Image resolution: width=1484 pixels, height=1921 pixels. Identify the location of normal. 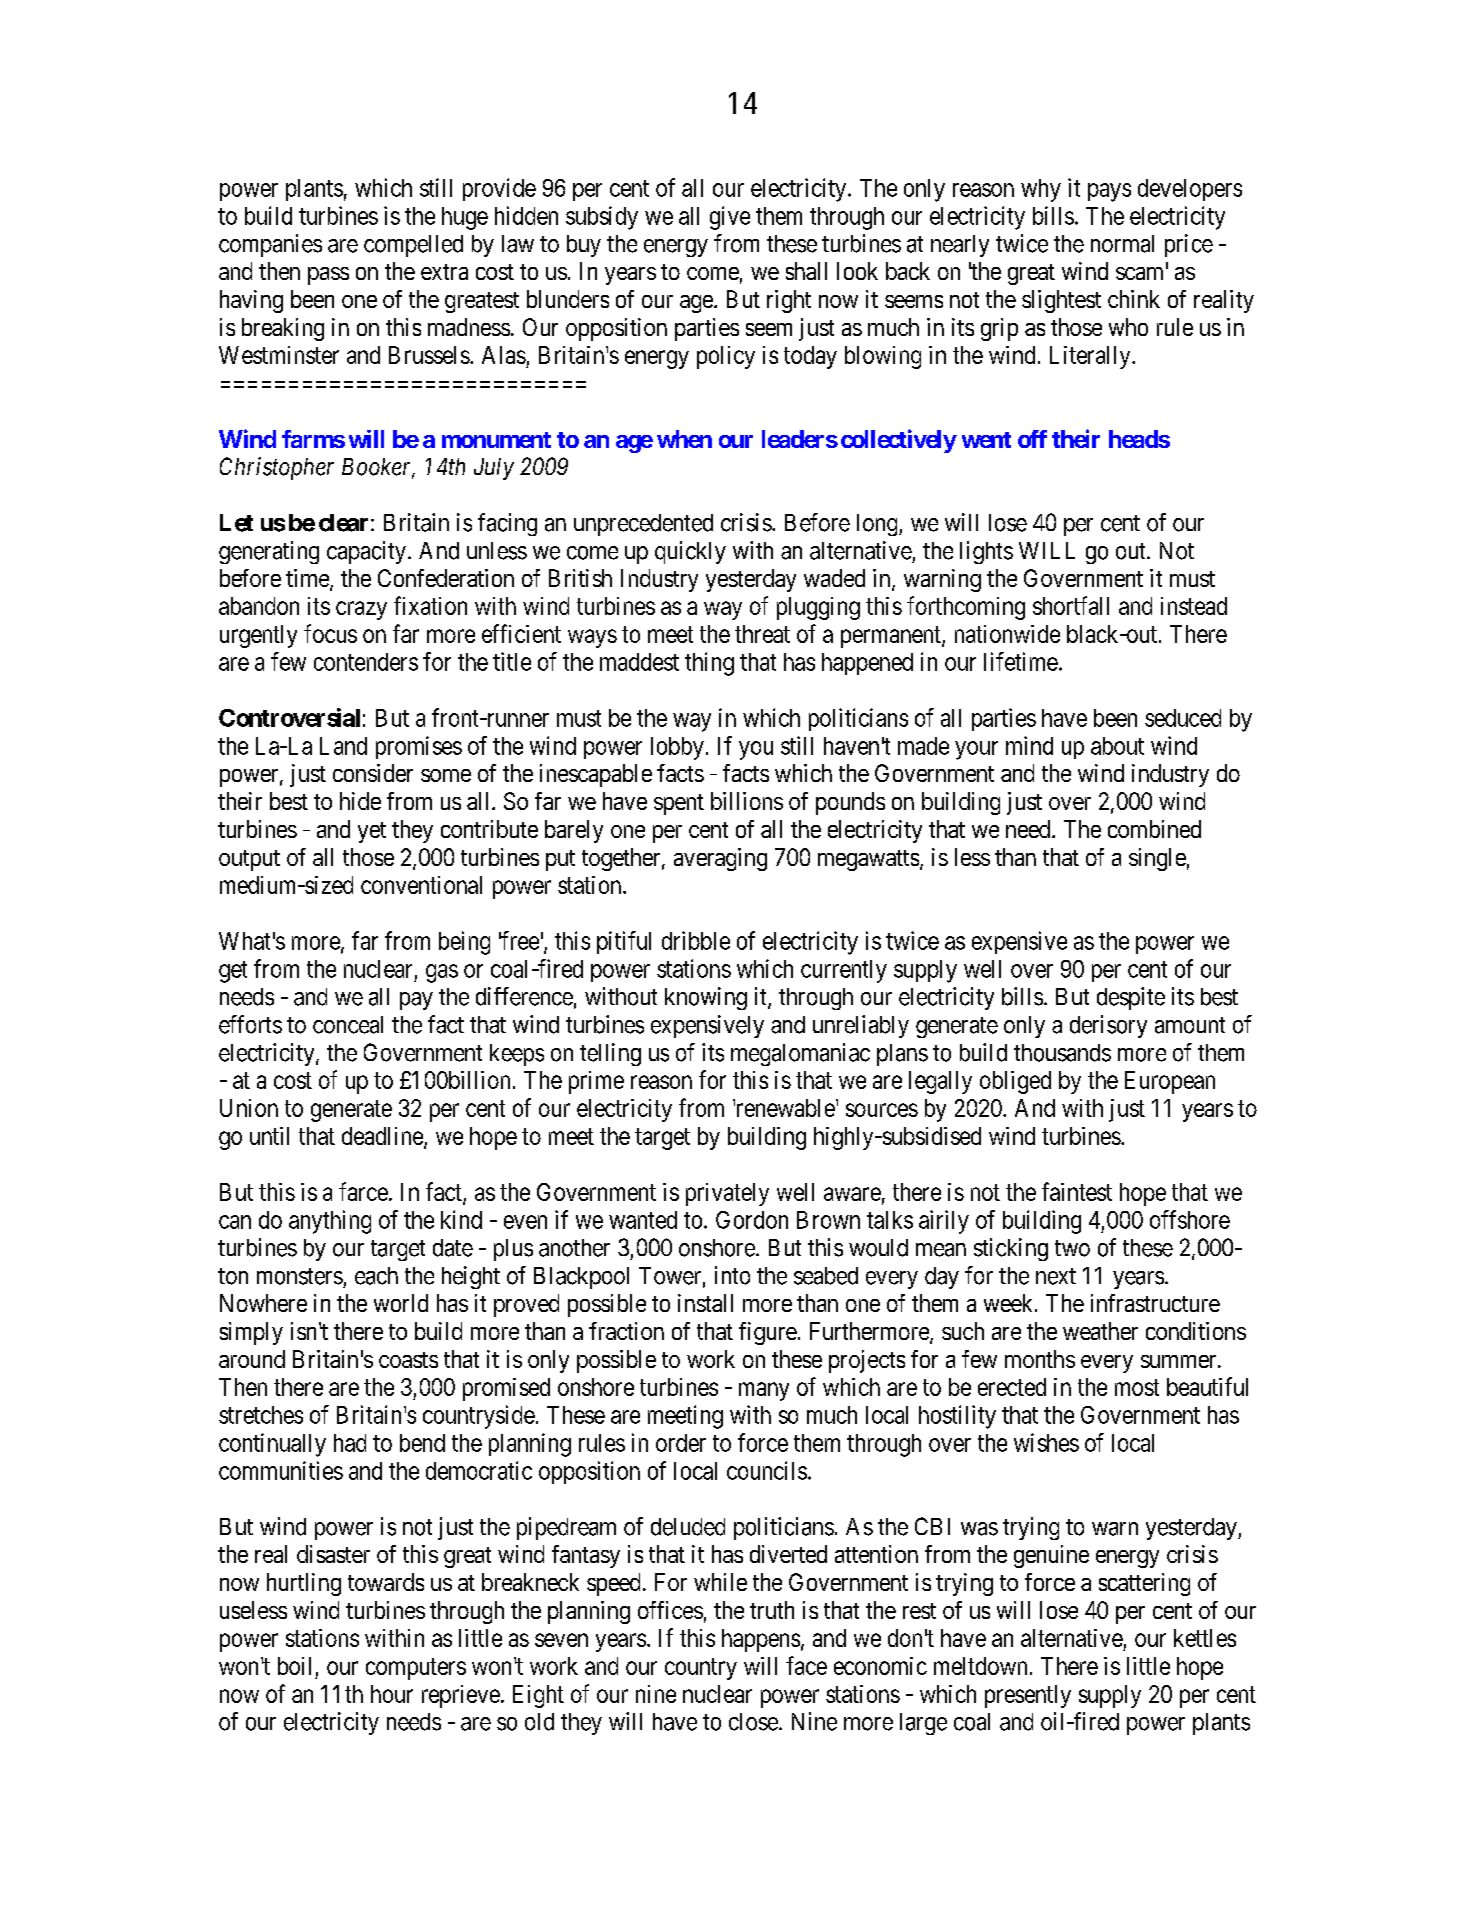
(1122, 244).
